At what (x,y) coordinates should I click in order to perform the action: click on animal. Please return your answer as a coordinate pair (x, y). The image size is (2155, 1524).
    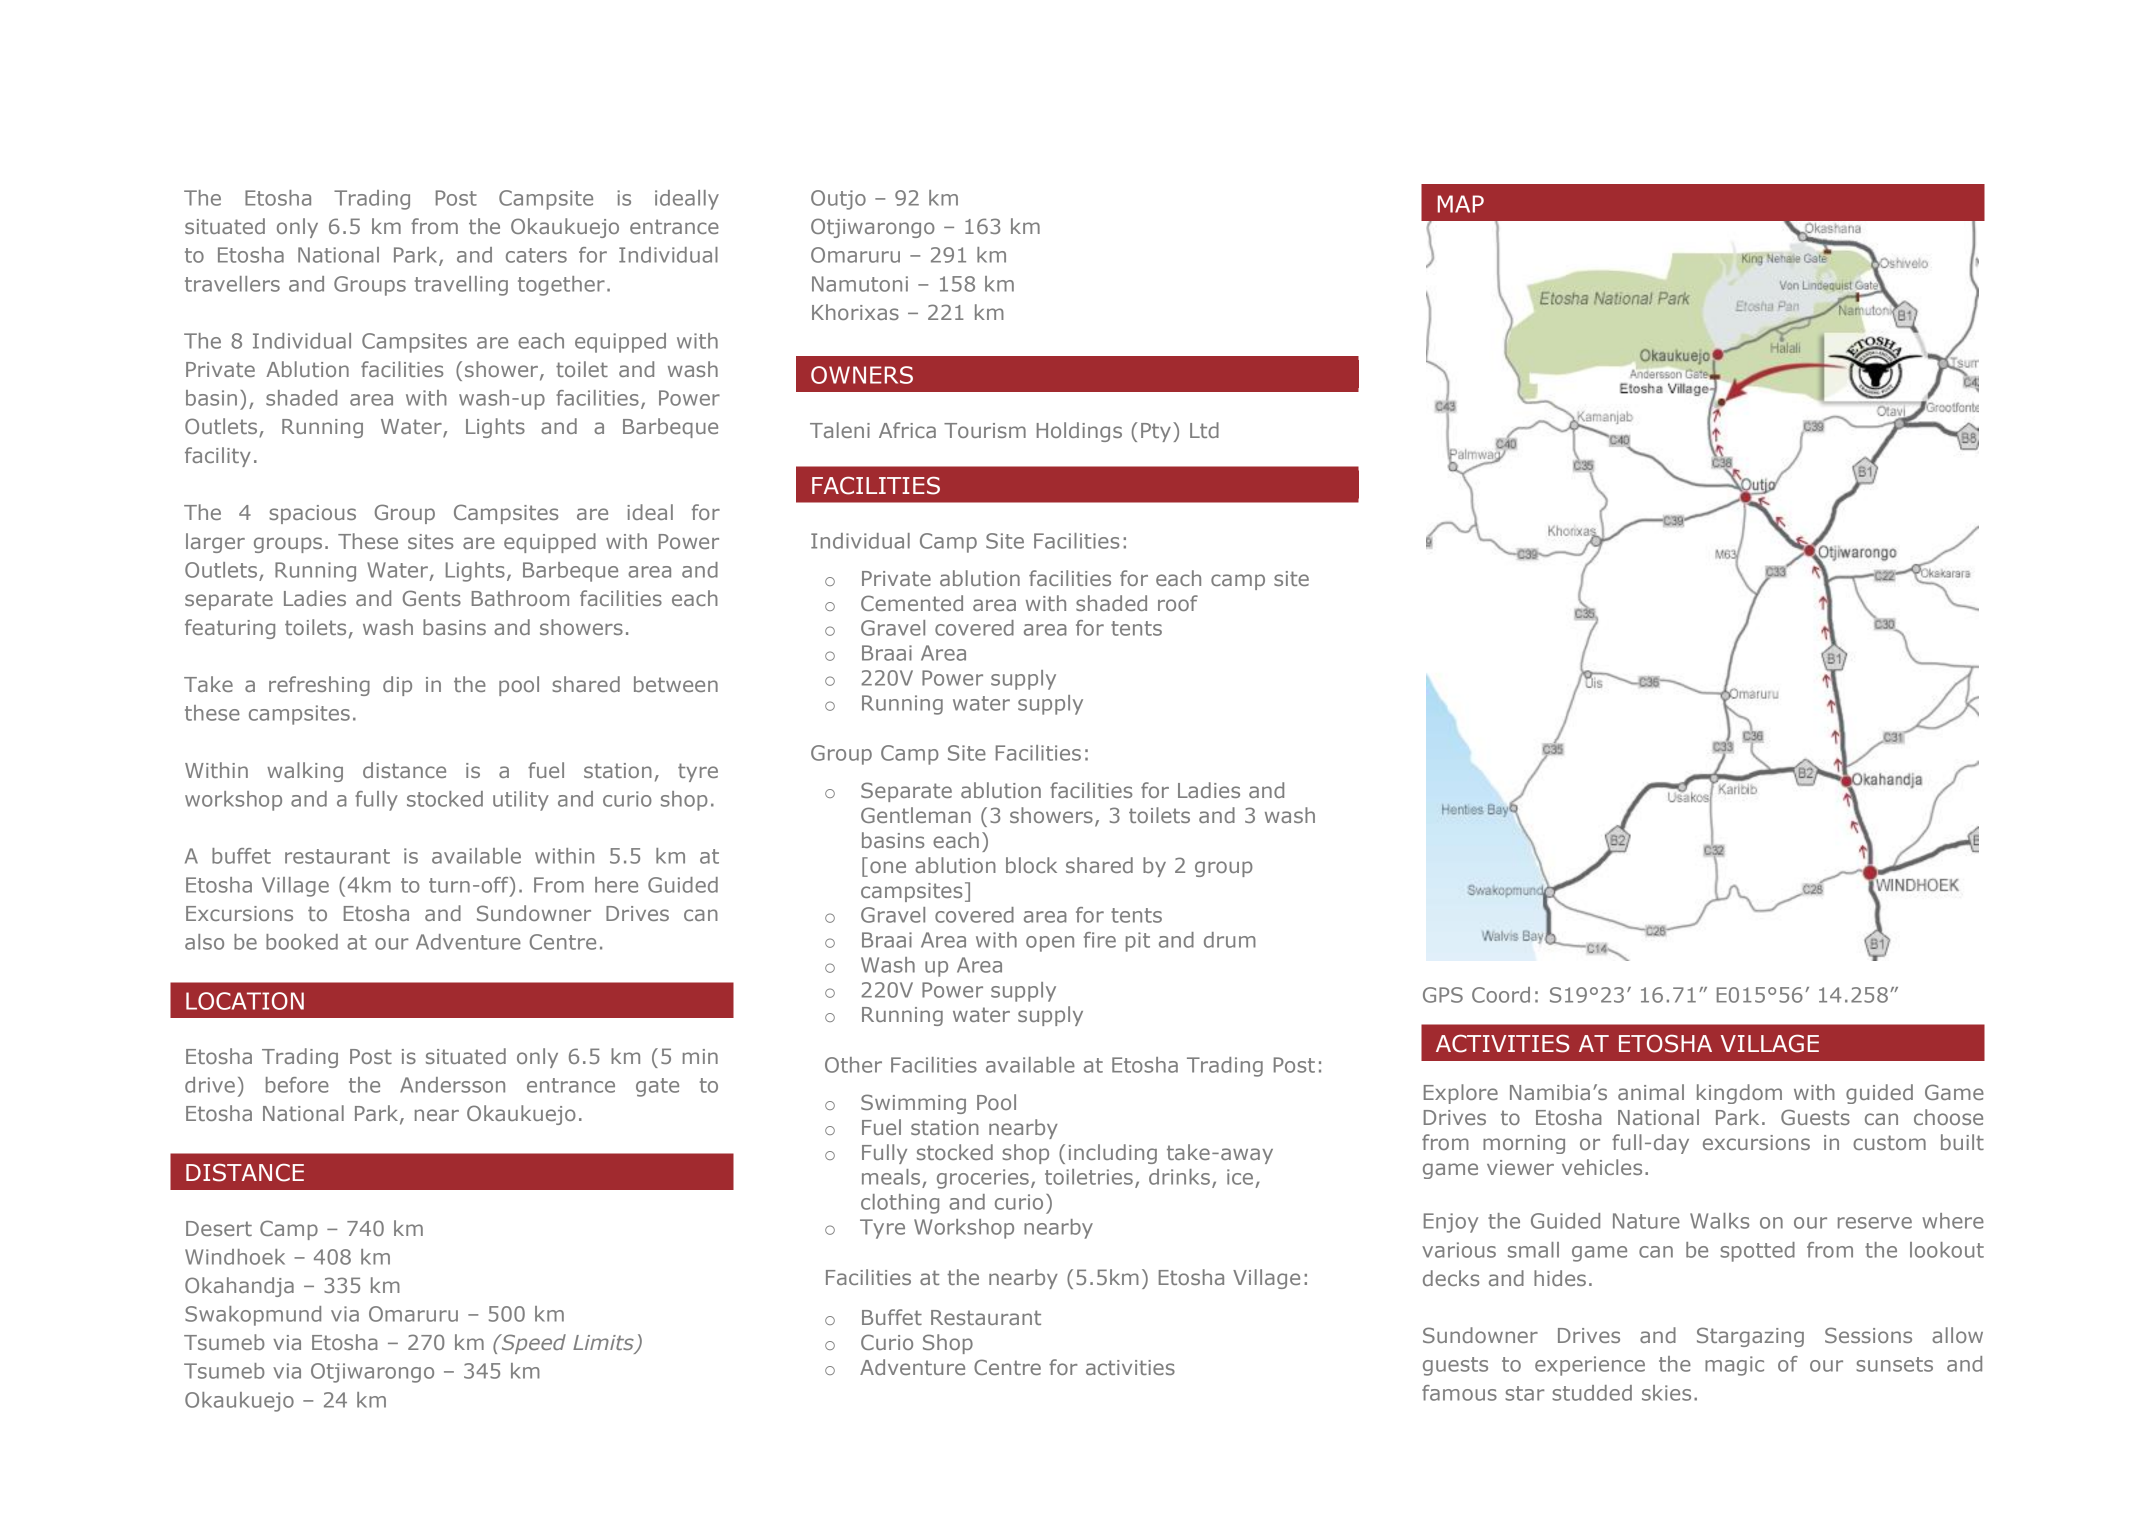
    Looking at the image, I should click on (1651, 1092).
